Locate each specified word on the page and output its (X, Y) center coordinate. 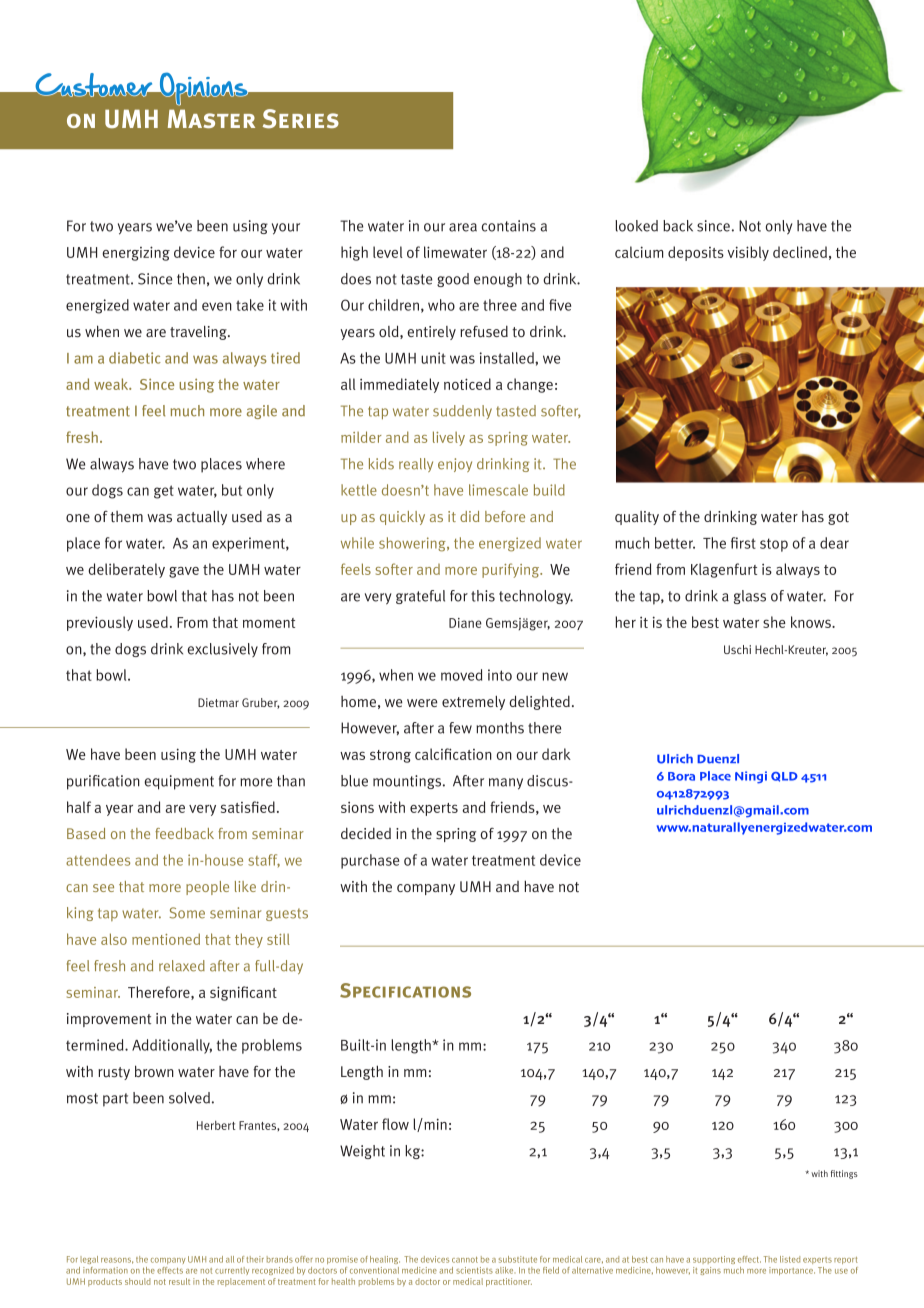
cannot (465, 1260)
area (463, 227)
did (469, 516)
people (207, 888)
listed (790, 1259)
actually (202, 518)
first (743, 543)
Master (211, 118)
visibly (748, 253)
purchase (370, 861)
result (179, 1281)
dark (556, 754)
